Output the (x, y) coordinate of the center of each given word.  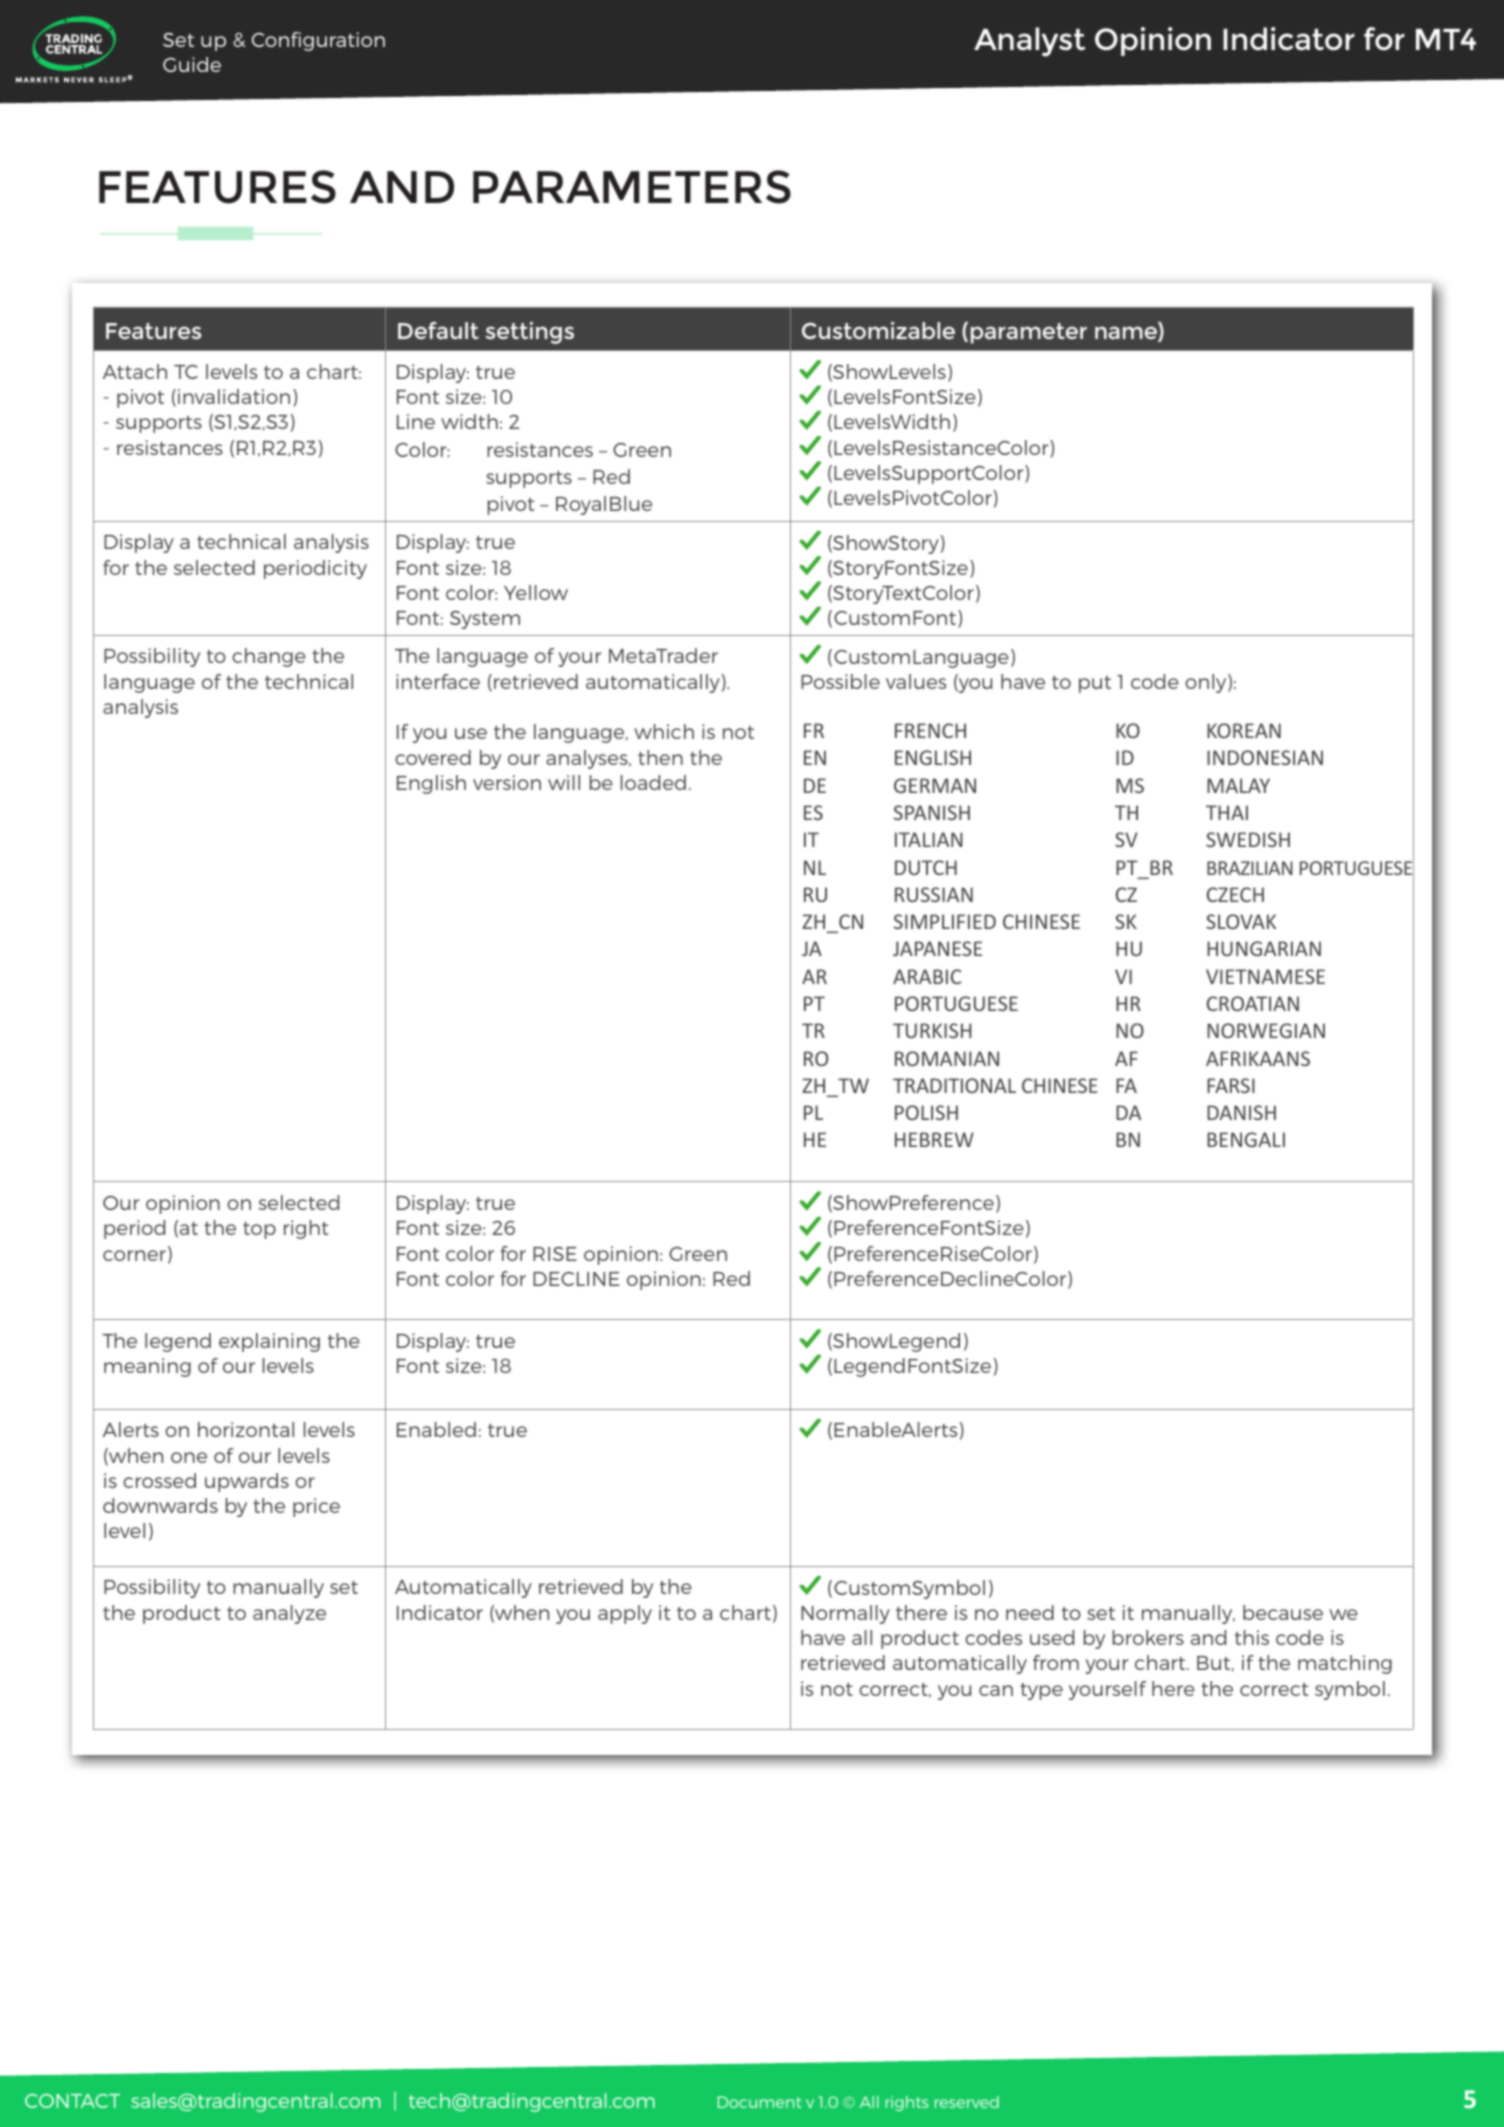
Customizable (878, 330)
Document (759, 2102)
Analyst (1029, 42)
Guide (192, 64)
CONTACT (72, 2101)
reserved (967, 2102)
